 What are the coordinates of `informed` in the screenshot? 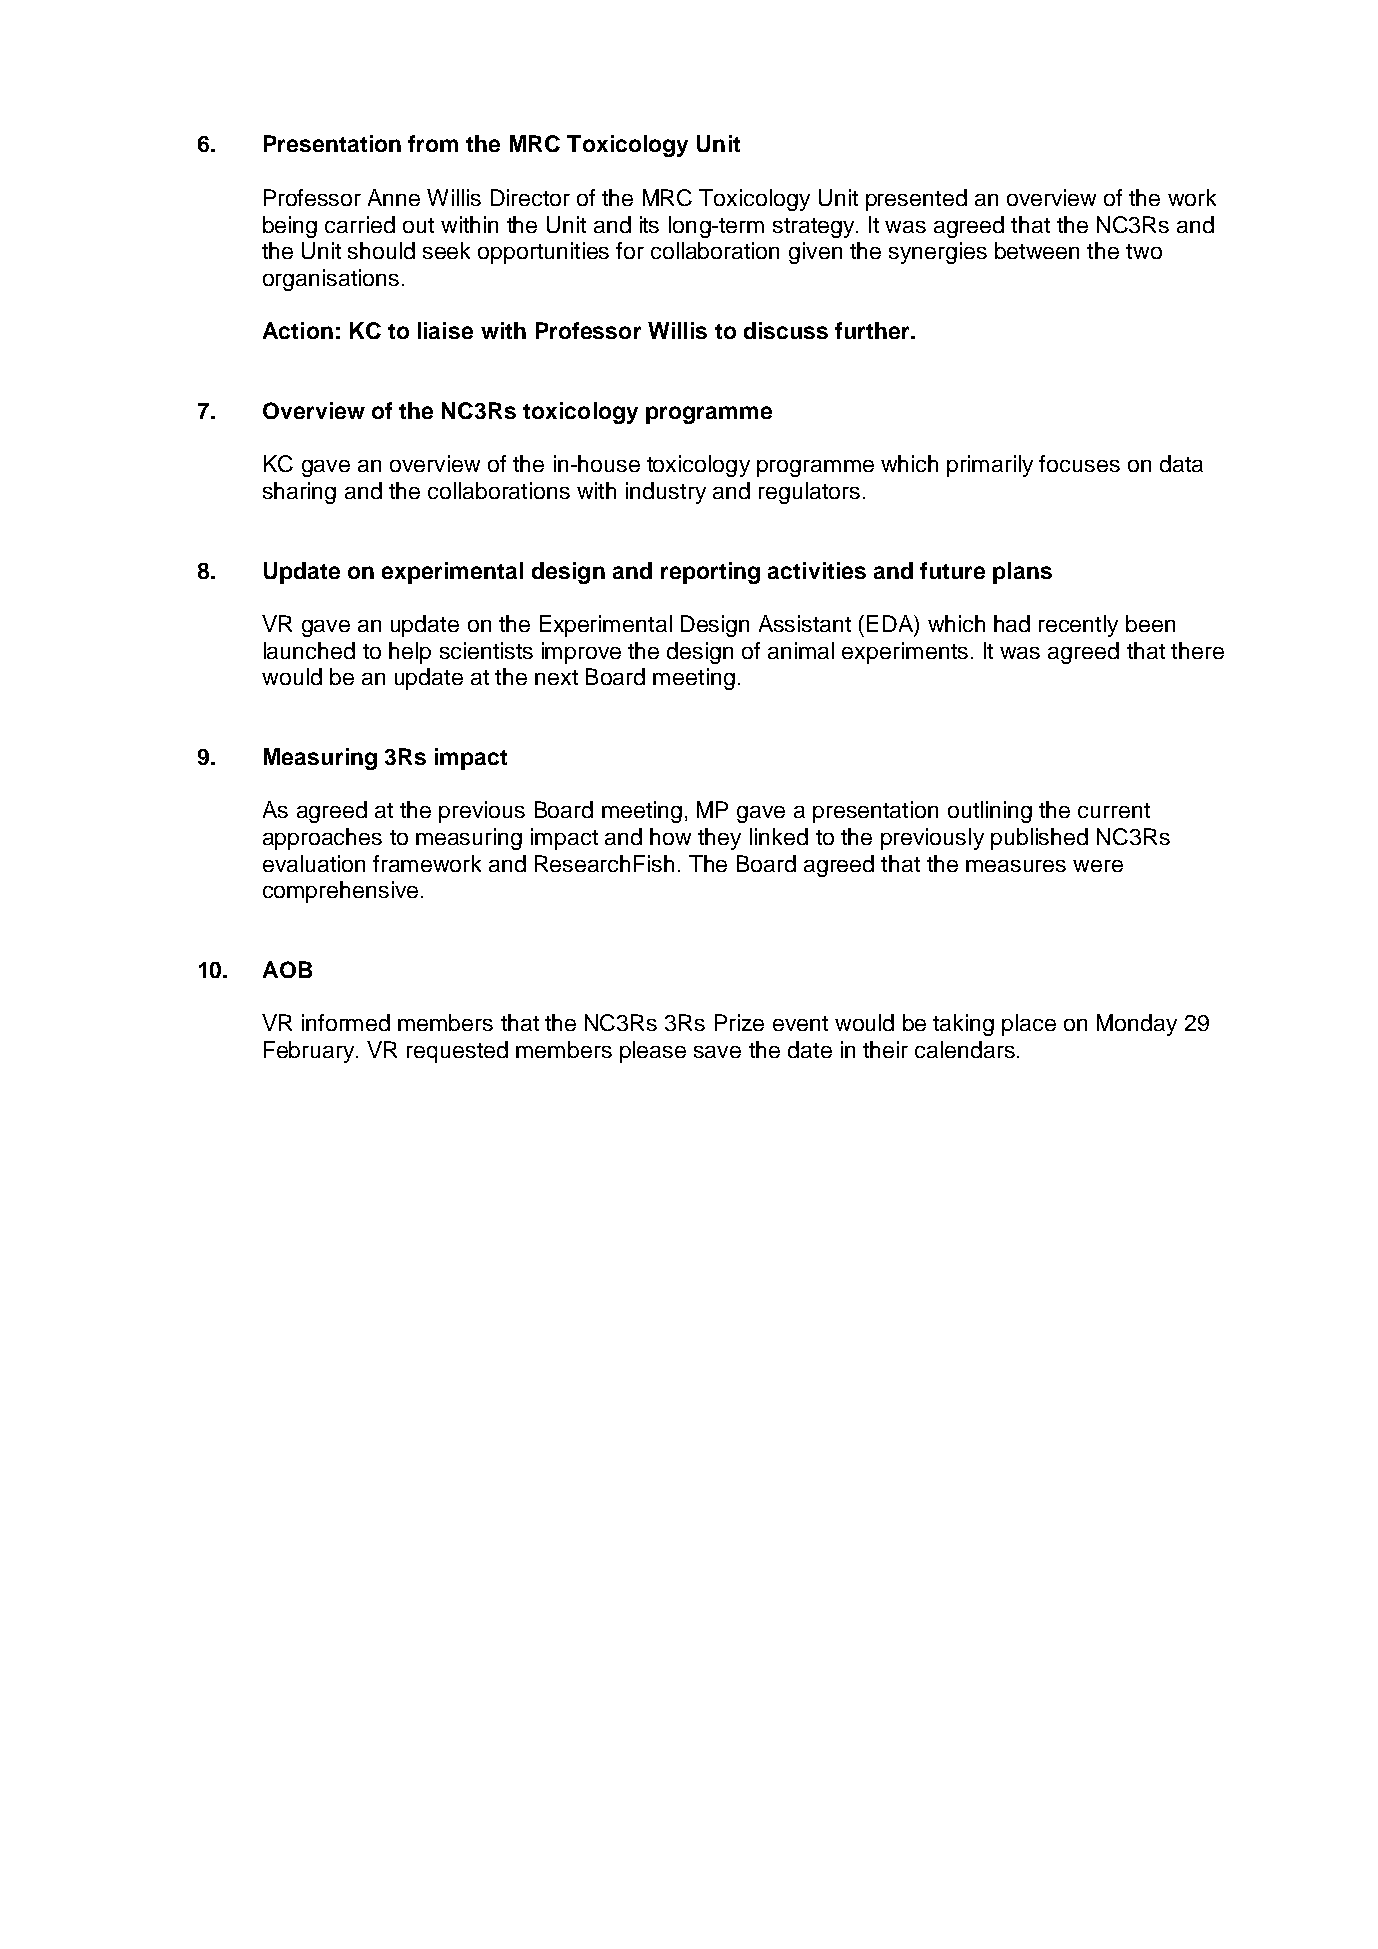 It's located at (346, 1022).
